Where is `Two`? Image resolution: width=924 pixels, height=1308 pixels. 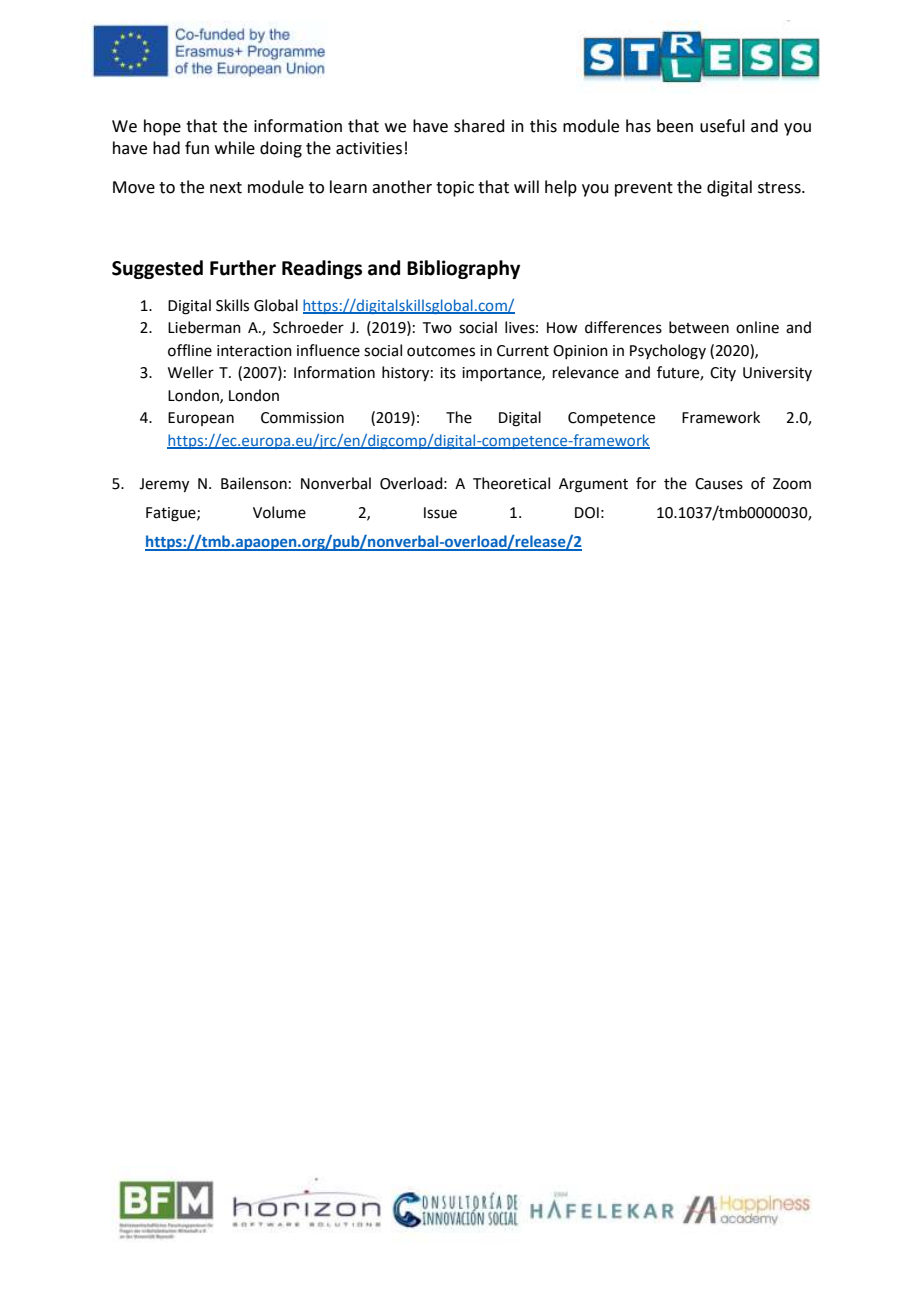
Two is located at coordinates (437, 328).
